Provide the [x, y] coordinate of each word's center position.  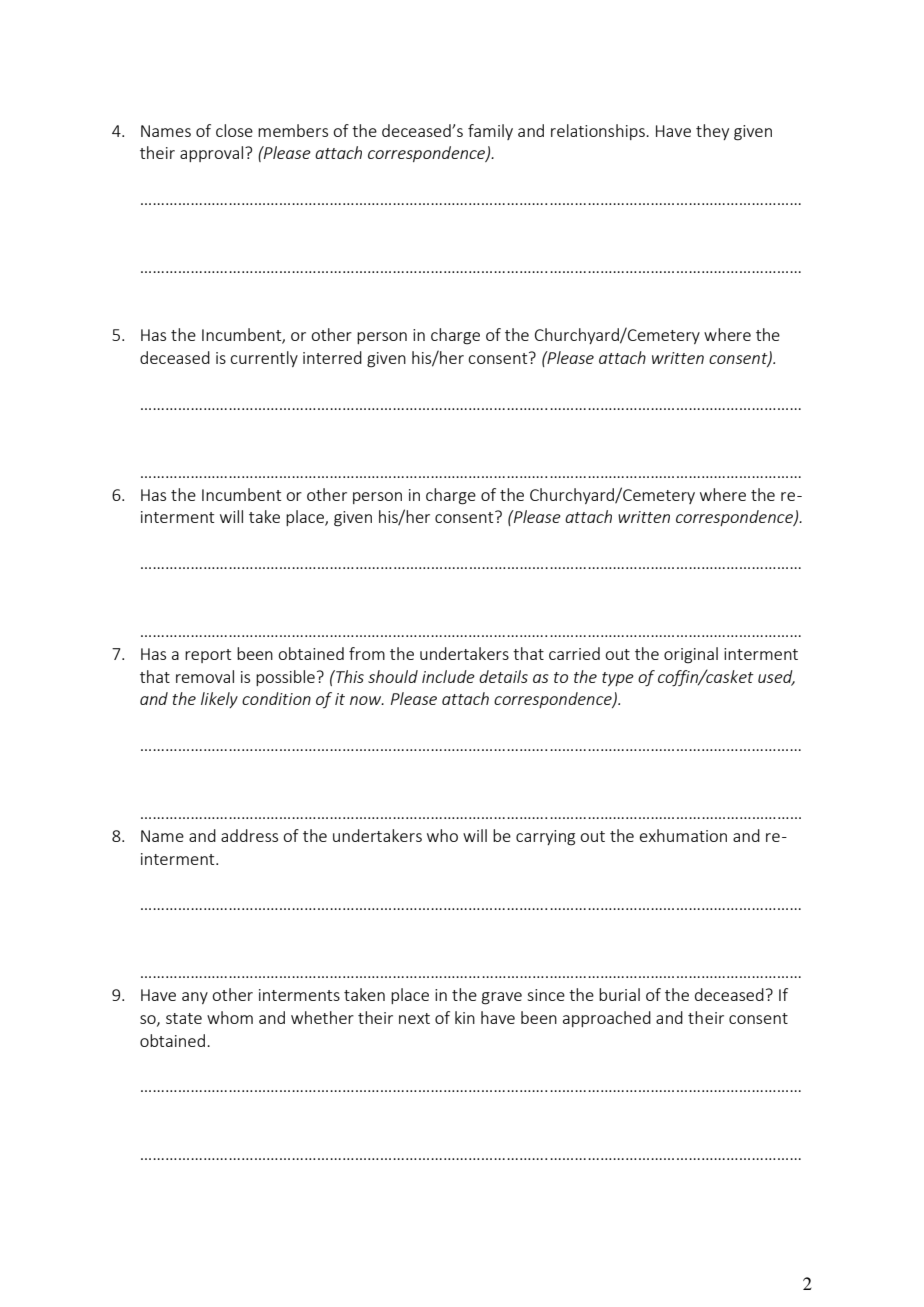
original [691, 655]
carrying [545, 838]
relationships [599, 132]
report [208, 656]
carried [574, 653]
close [234, 130]
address [249, 835]
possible [285, 678]
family [490, 132]
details [503, 676]
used [776, 677]
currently [264, 359]
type [618, 679]
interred [332, 357]
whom [230, 1017]
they [712, 132]
